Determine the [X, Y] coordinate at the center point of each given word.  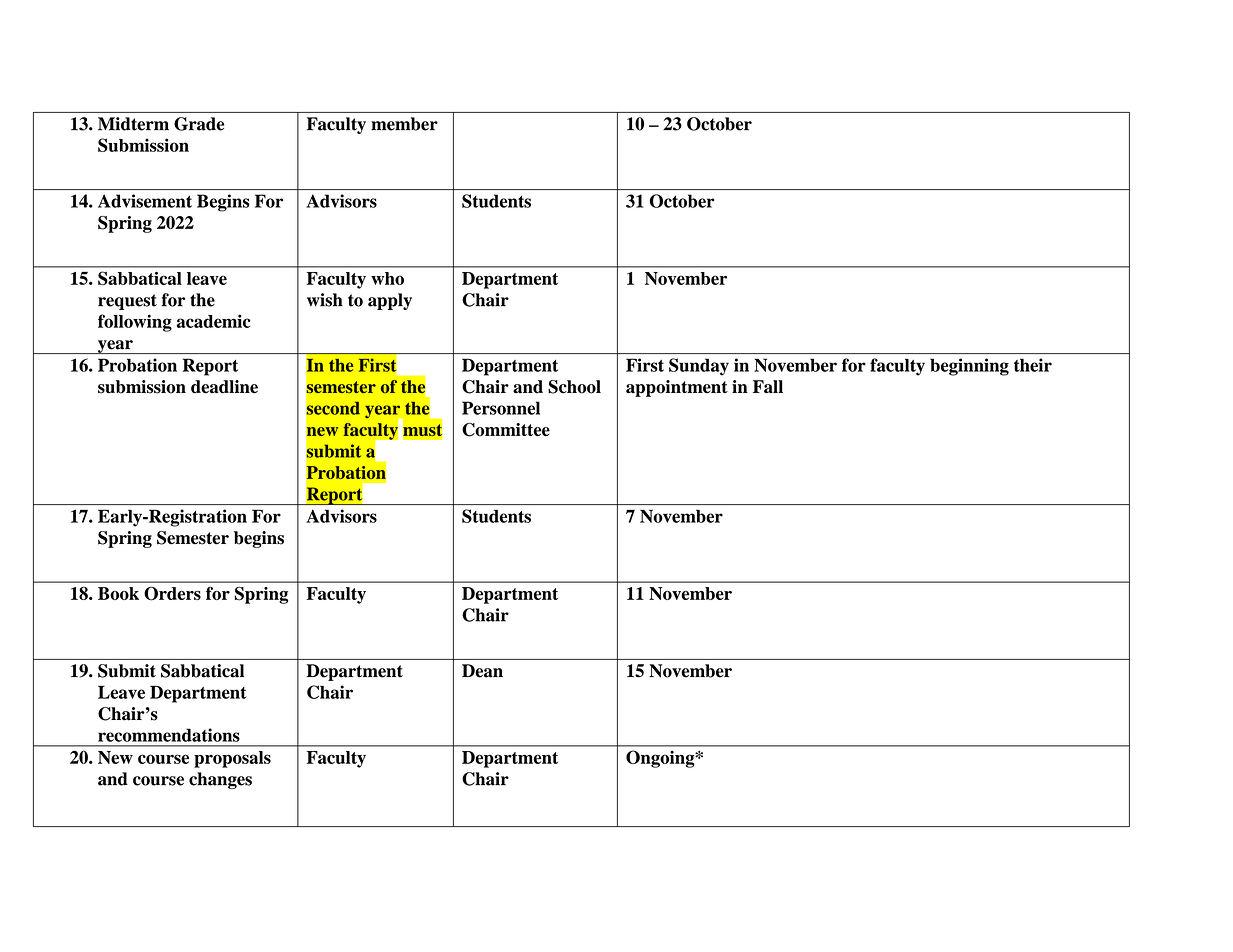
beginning [969, 367]
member [404, 124]
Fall [768, 387]
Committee [506, 430]
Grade [199, 124]
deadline [224, 387]
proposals [232, 759]
